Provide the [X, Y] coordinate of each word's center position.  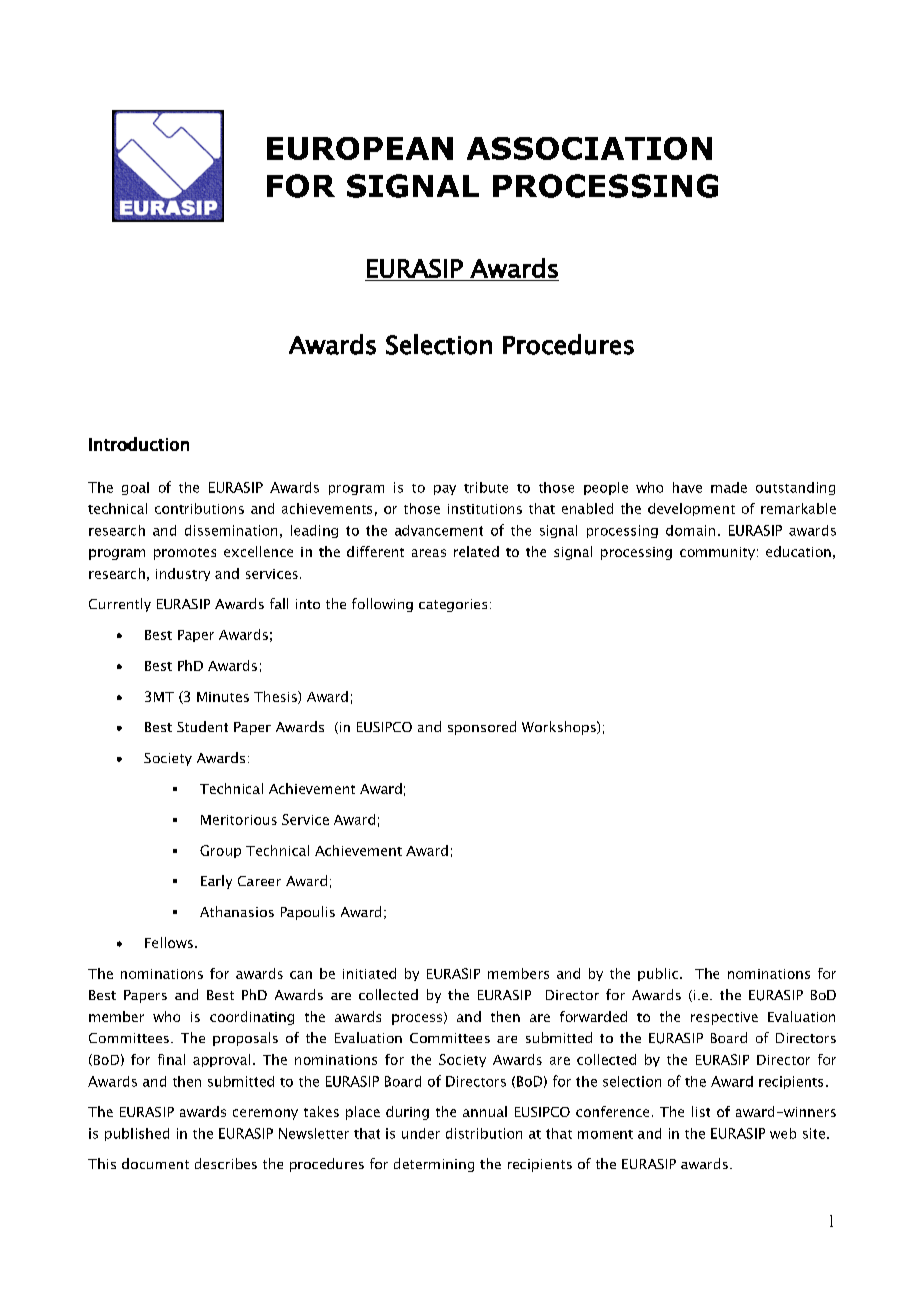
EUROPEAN [360, 148]
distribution [484, 1133]
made [729, 487]
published [137, 1134]
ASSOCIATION [589, 148]
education [798, 551]
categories [453, 605]
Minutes [223, 697]
